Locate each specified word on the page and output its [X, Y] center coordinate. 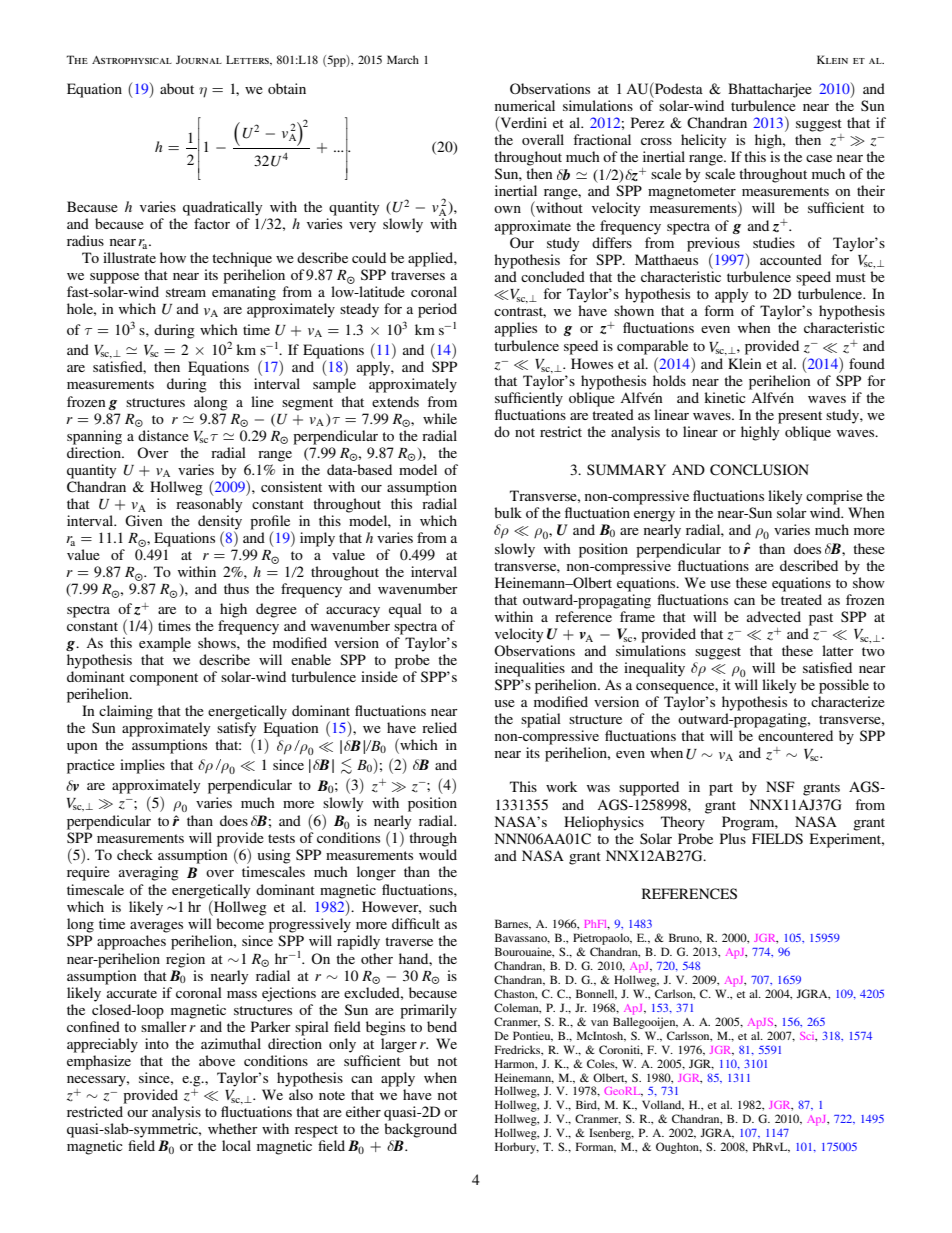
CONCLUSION [759, 470]
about [177, 88]
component [164, 679]
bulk [508, 512]
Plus [733, 838]
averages [156, 927]
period [437, 310]
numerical [525, 105]
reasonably [209, 505]
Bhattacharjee [770, 90]
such [443, 906]
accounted [791, 259]
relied [439, 727]
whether [233, 1128]
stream [186, 292]
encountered [795, 735]
